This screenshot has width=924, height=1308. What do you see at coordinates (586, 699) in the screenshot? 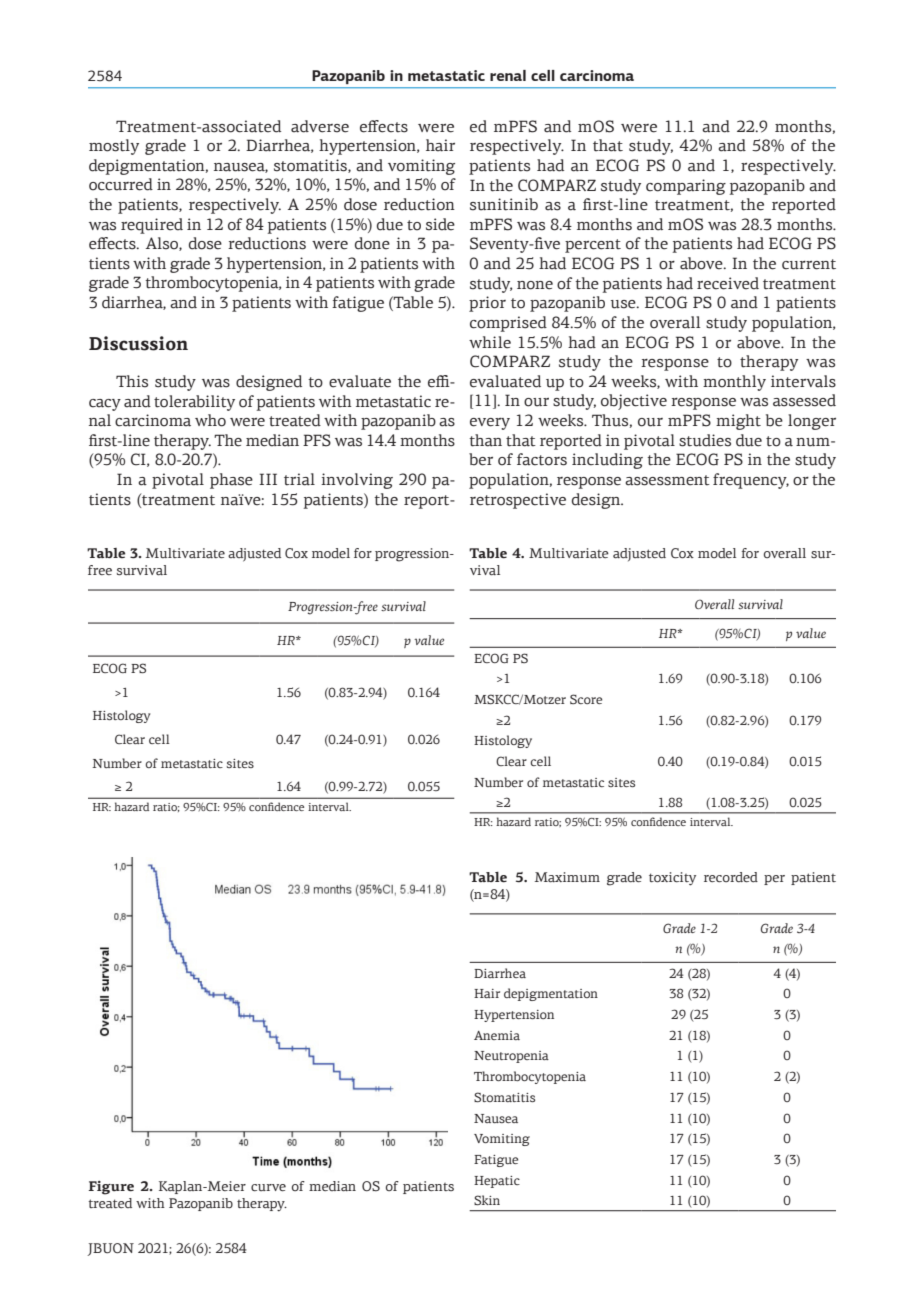
I see `Score` at bounding box center [586, 699].
